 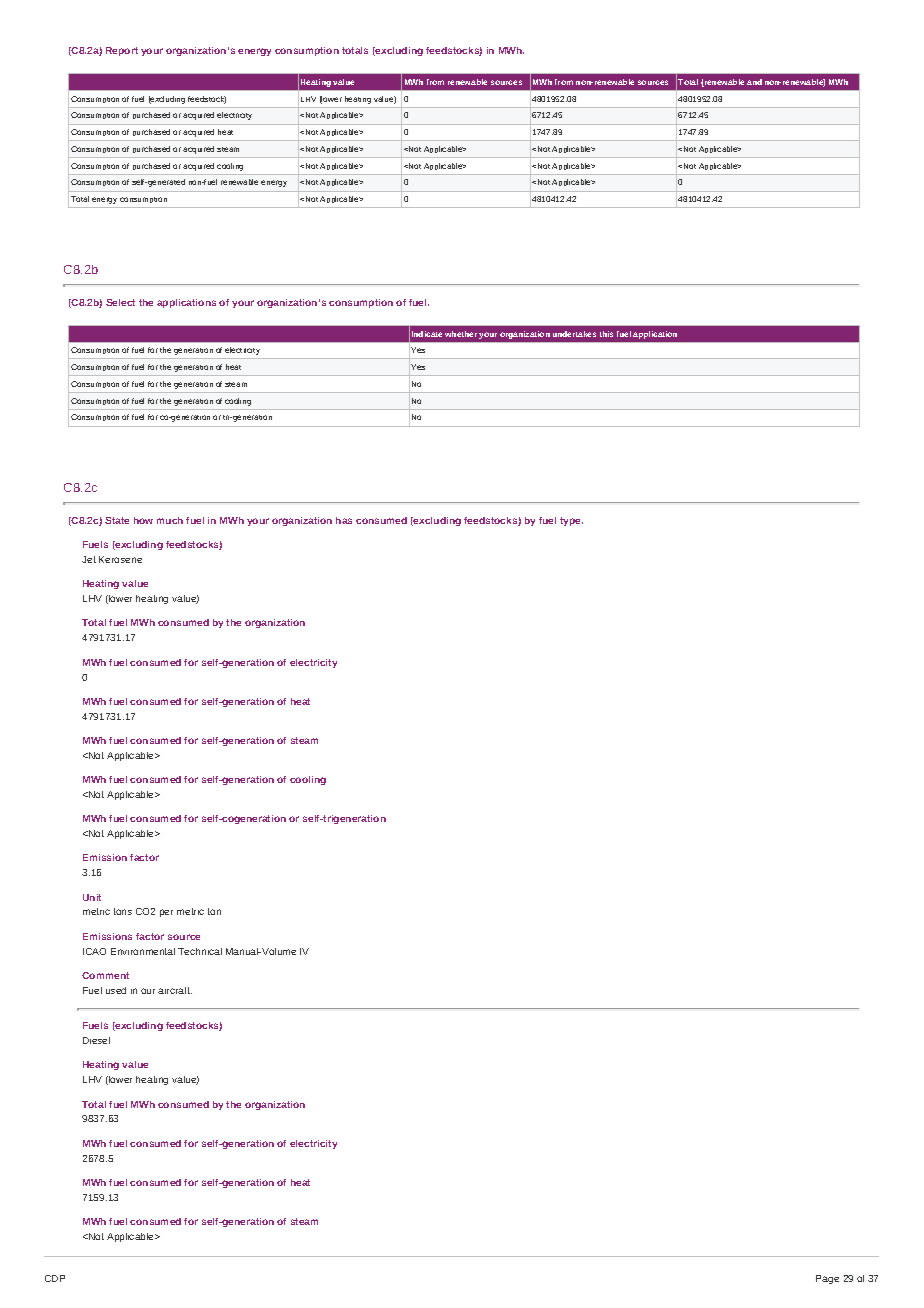 What do you see at coordinates (427, 334) in the image?
I see `Indicate` at bounding box center [427, 334].
